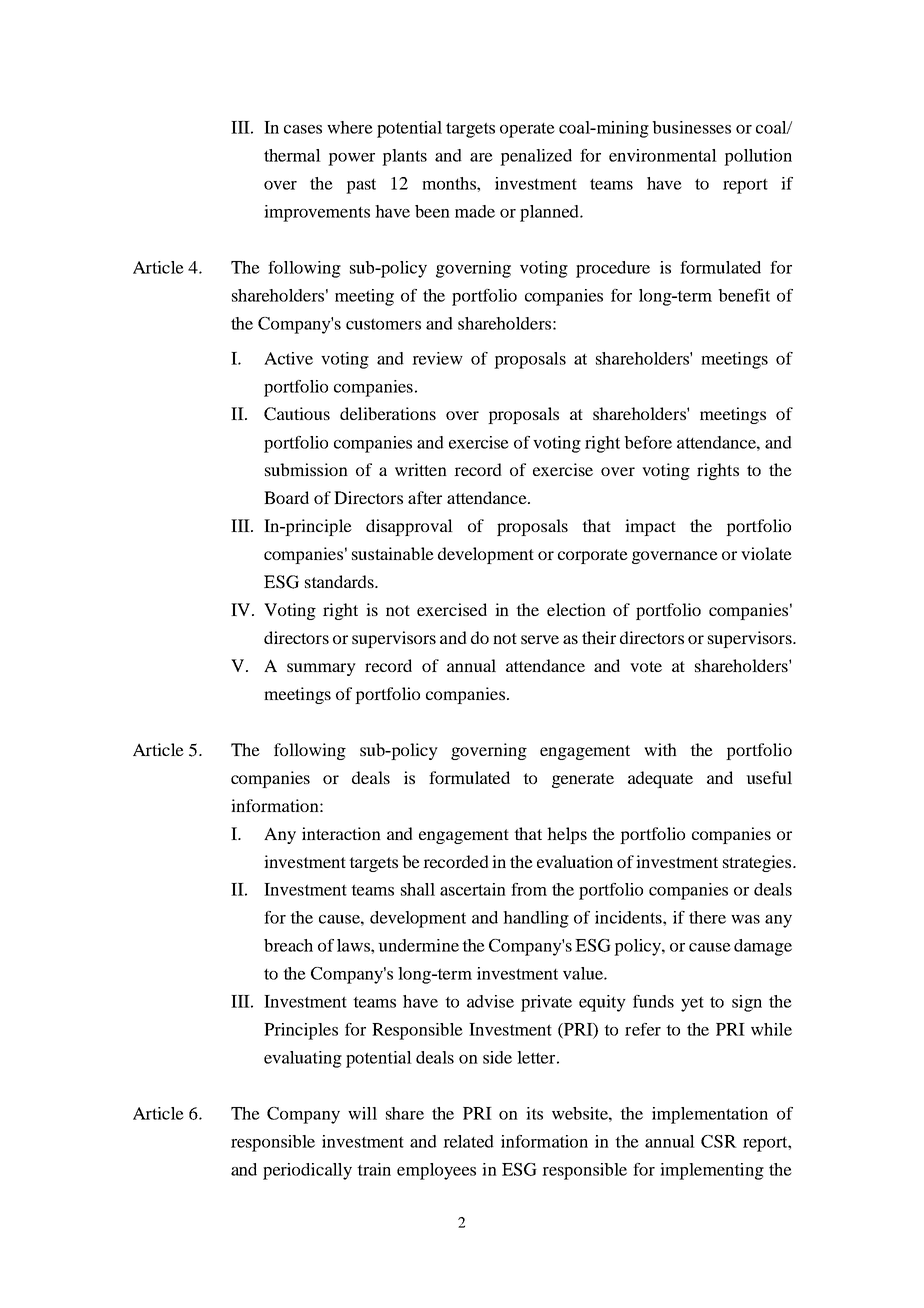 The width and height of the document is (924, 1308). What do you see at coordinates (351, 159) in the document?
I see `power` at bounding box center [351, 159].
